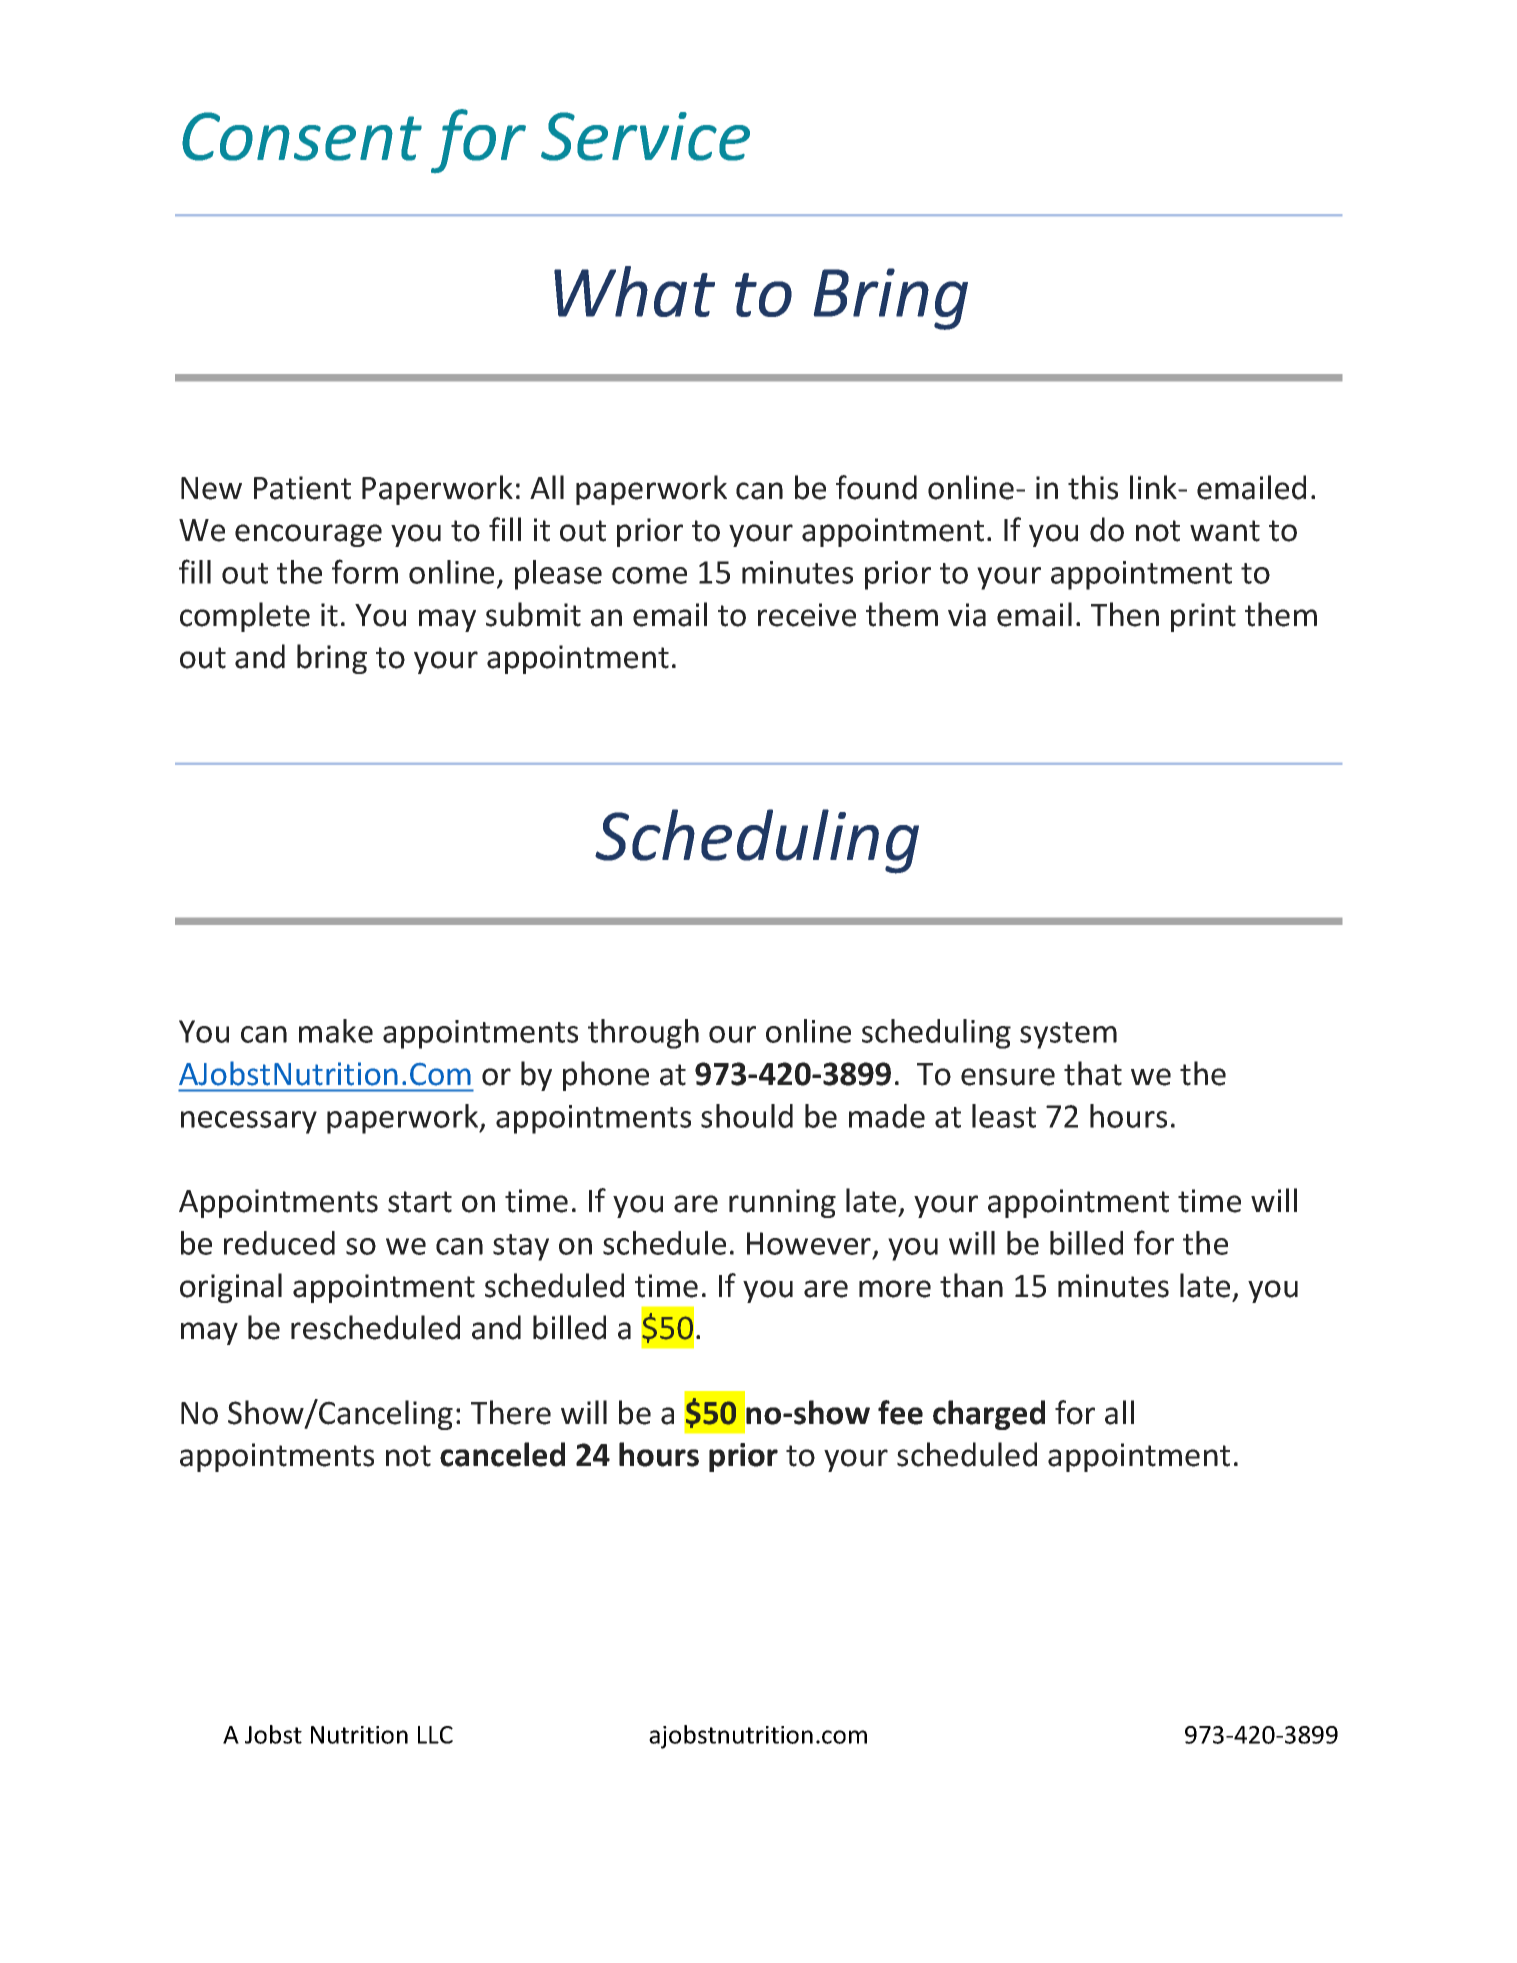  Describe the element at coordinates (1125, 614) in the page. I see `Then` at that location.
